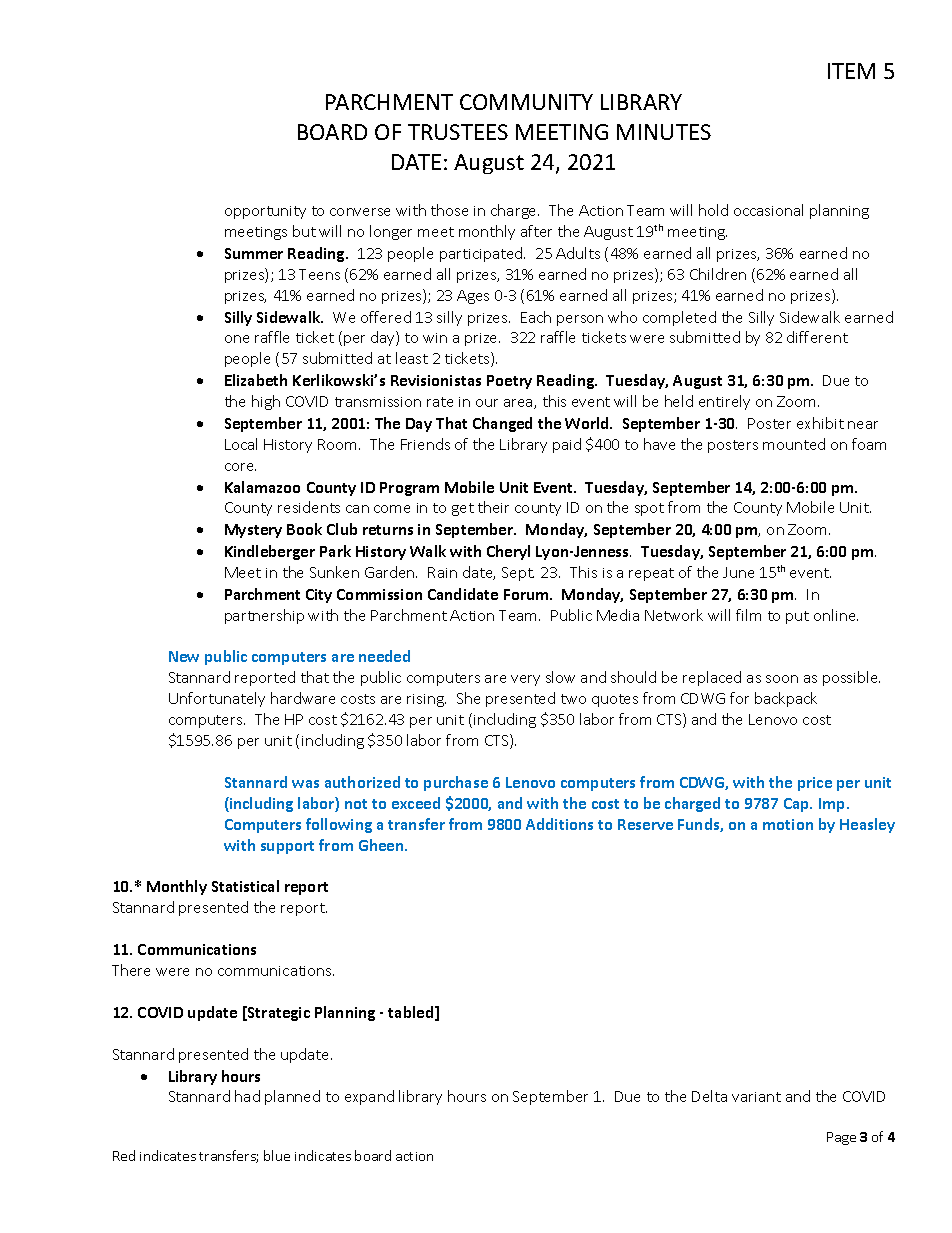 The height and width of the page is (1233, 952). Describe the element at coordinates (559, 824) in the page. I see `Additions` at that location.
